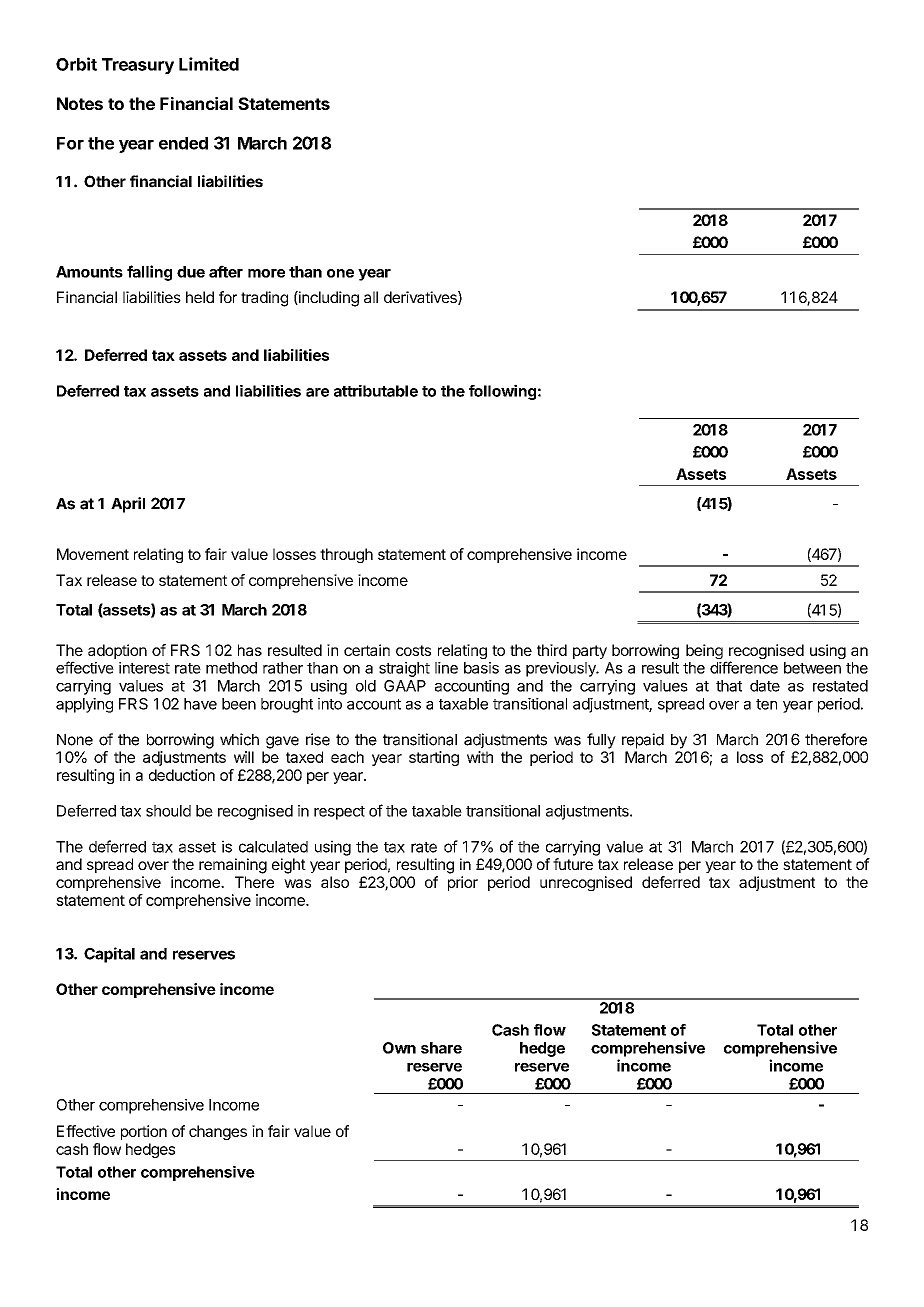  Describe the element at coordinates (144, 1132) in the screenshot. I see `portion` at that location.
